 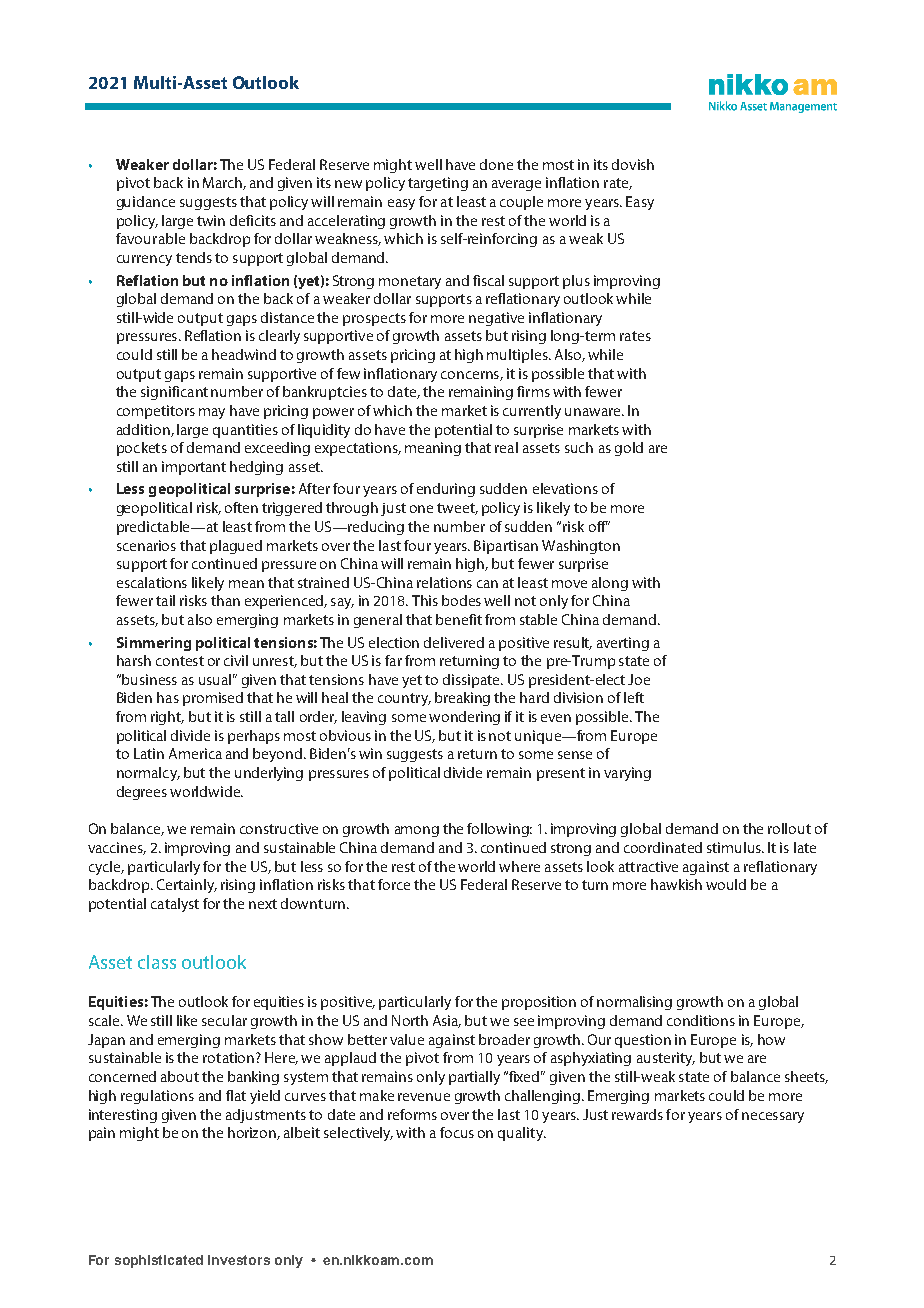 I want to click on focus, so click(x=457, y=1132).
